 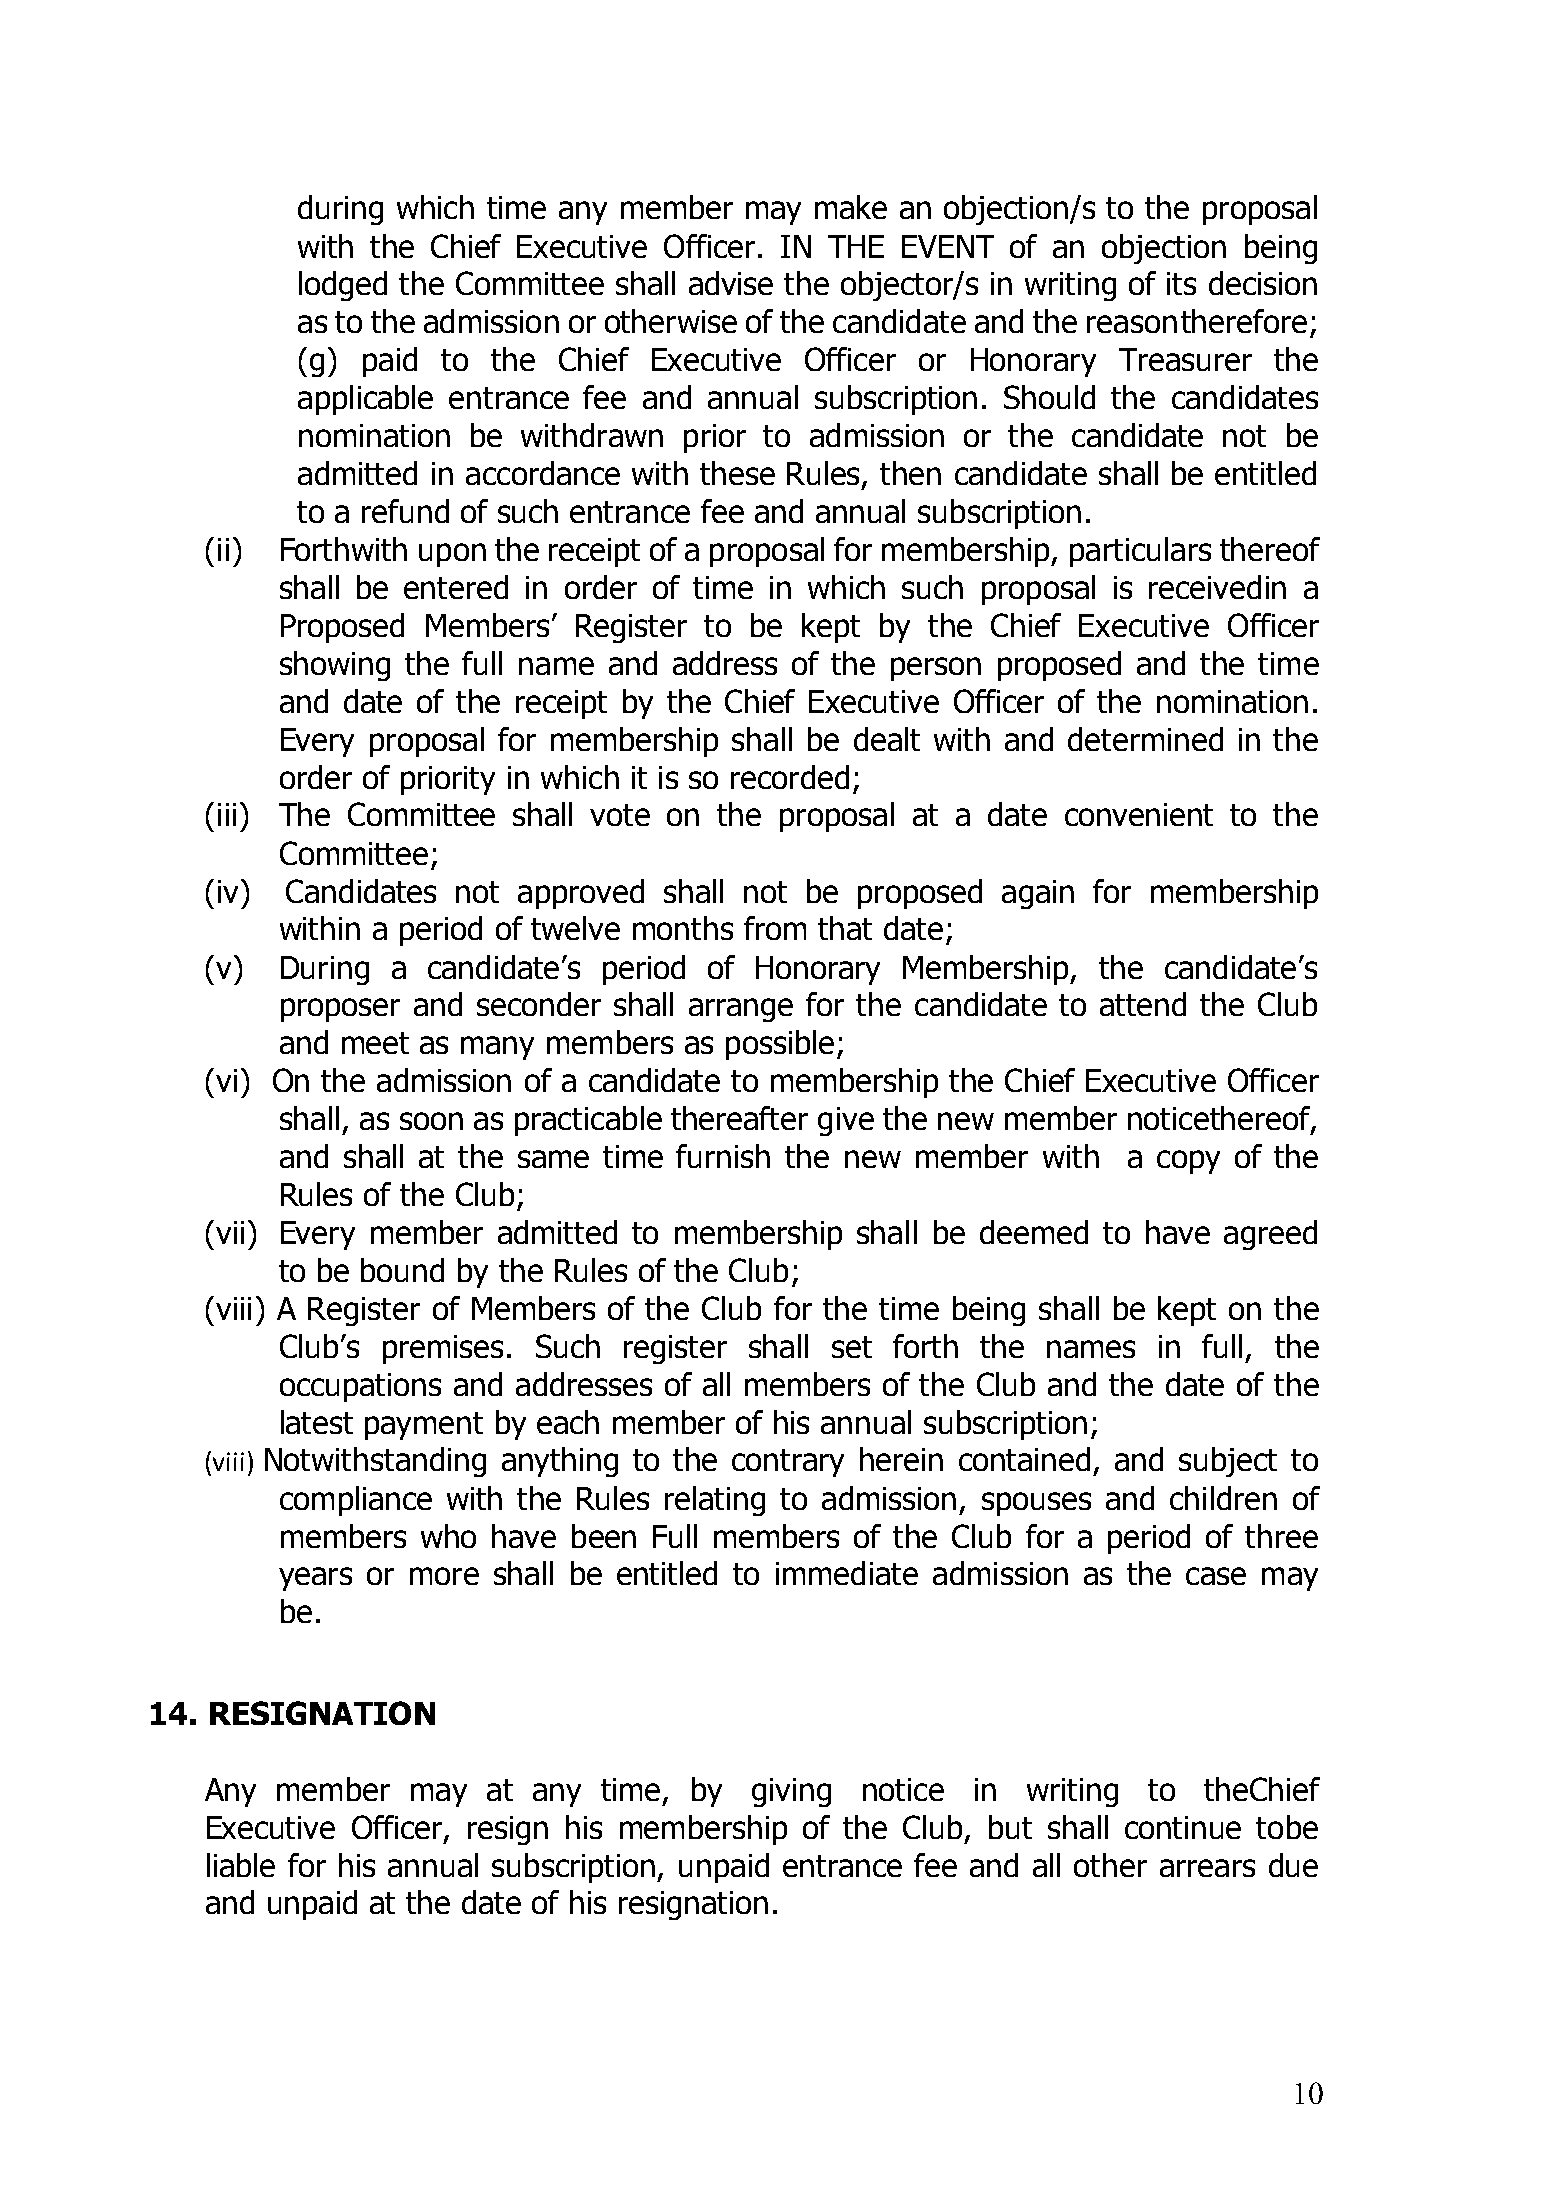 I want to click on agreed, so click(x=1270, y=1235).
